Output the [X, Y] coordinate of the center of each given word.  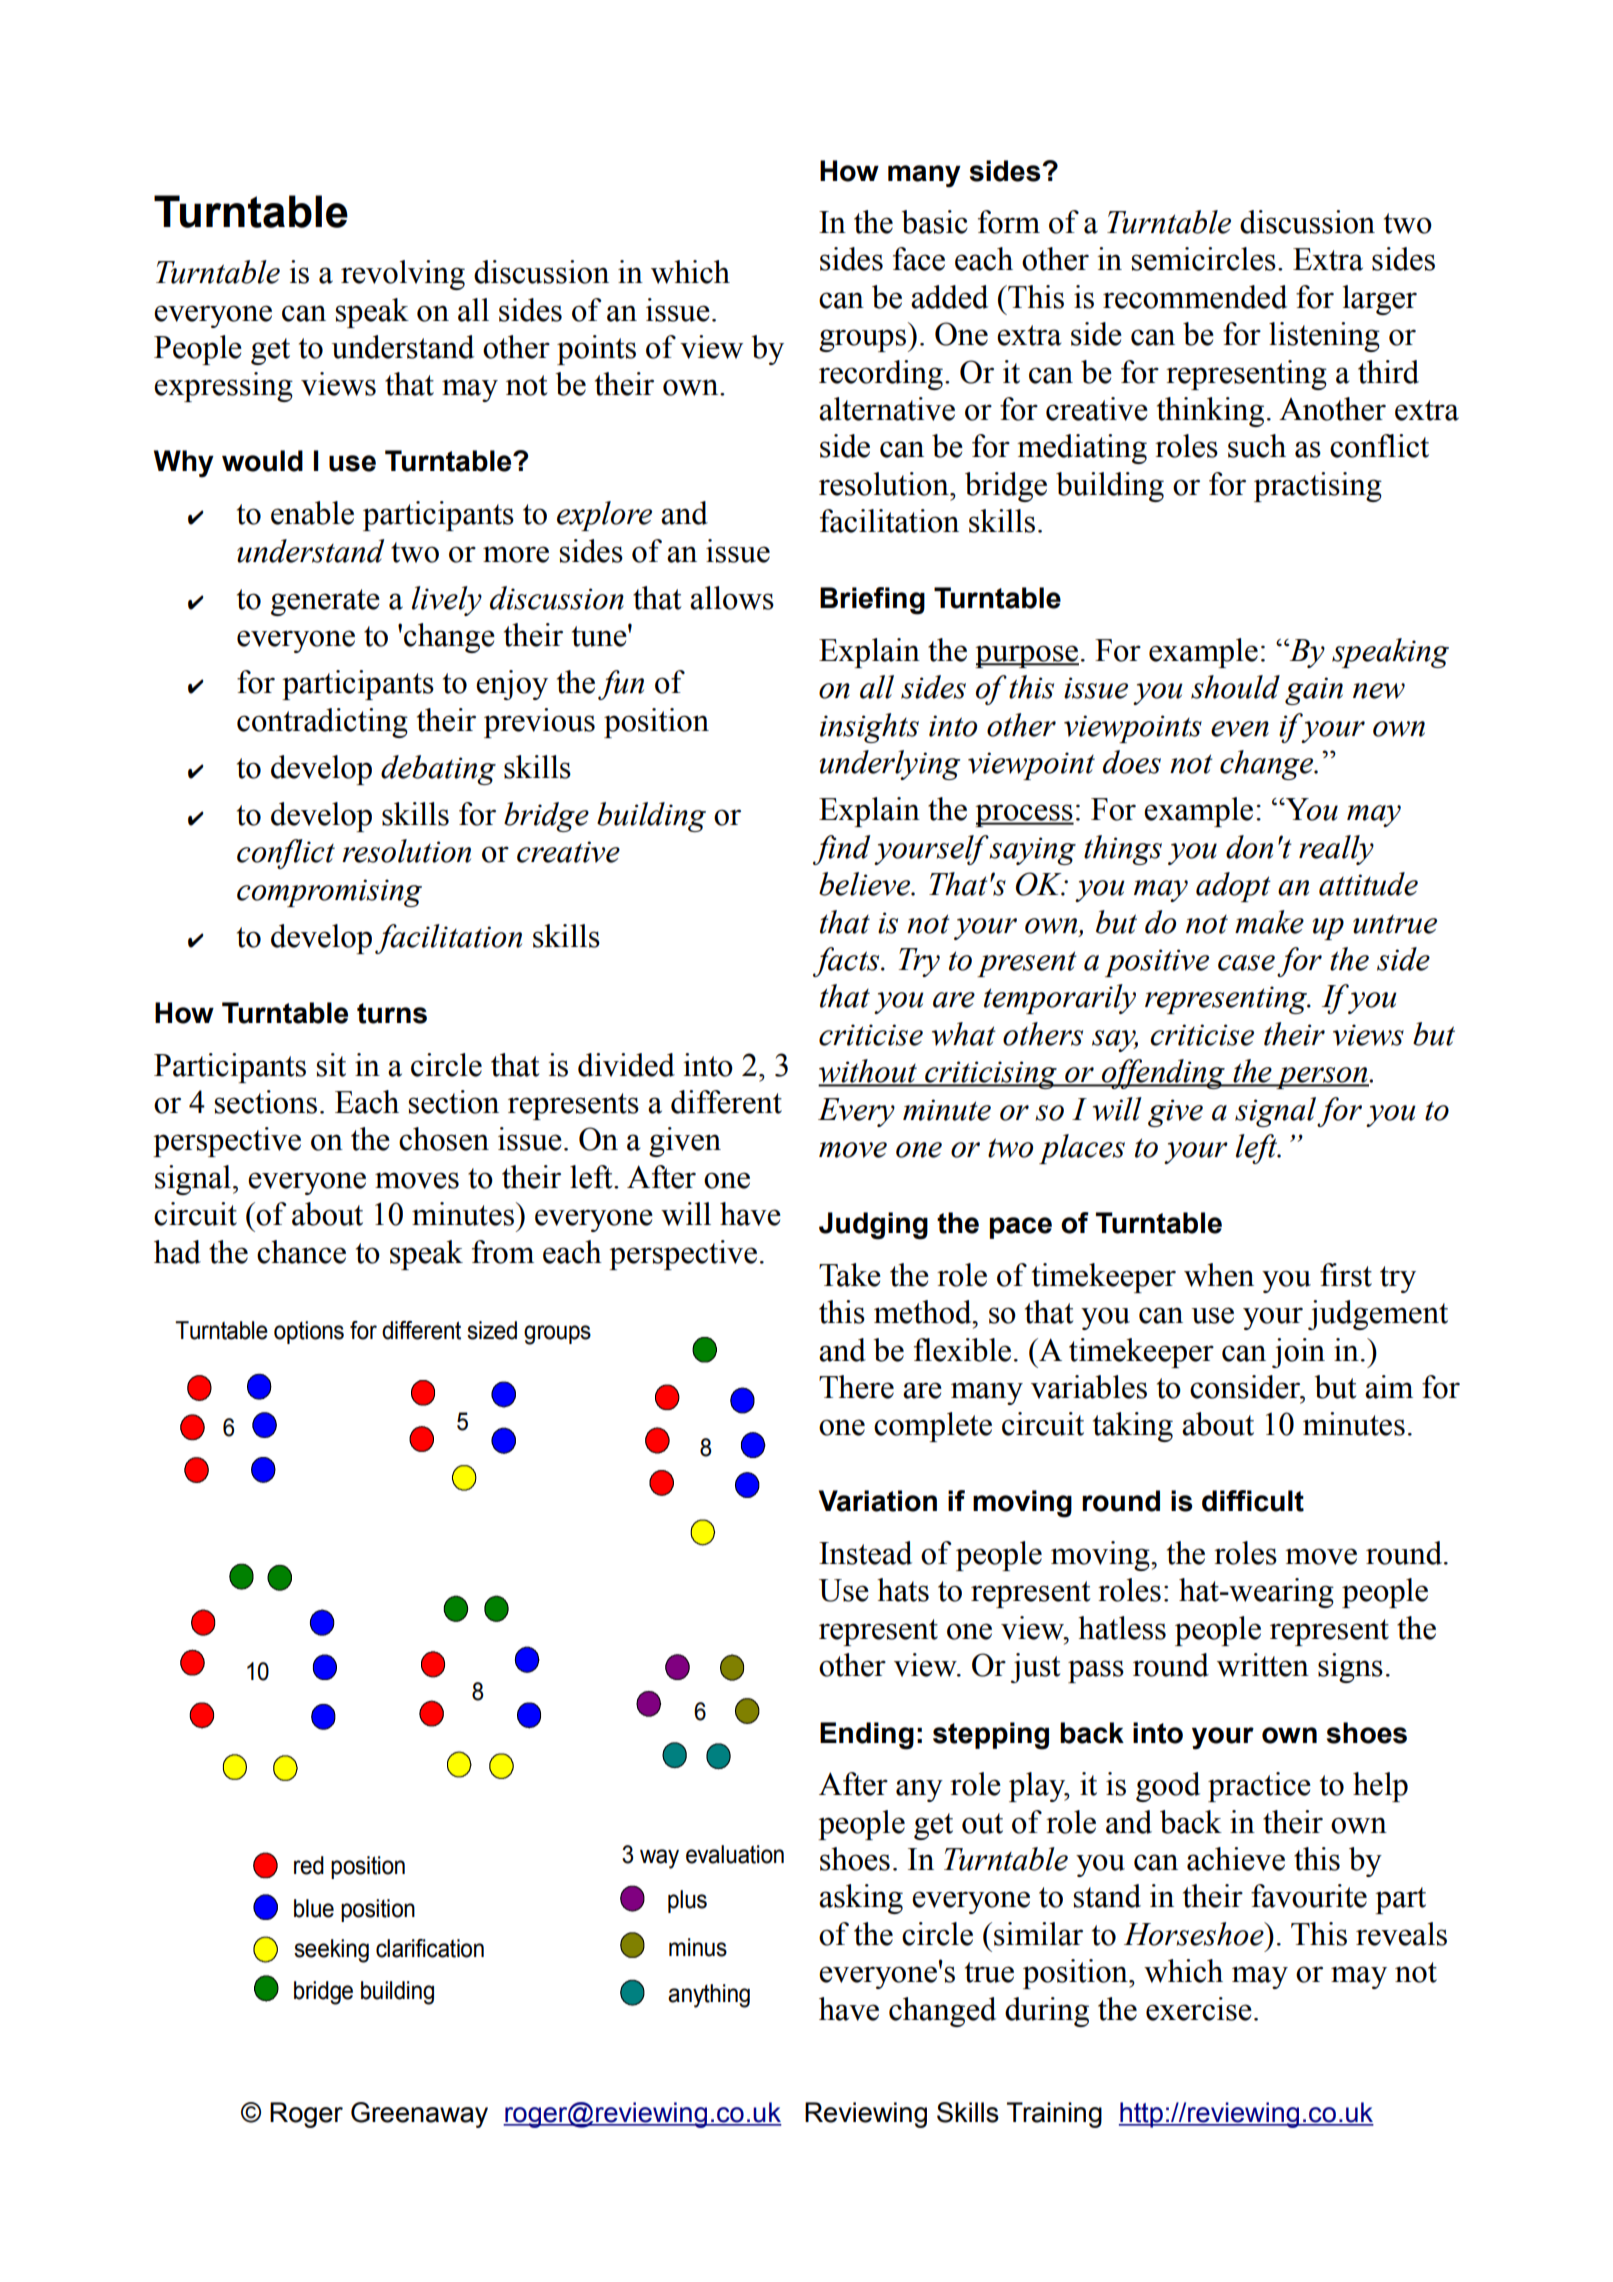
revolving [403, 275]
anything [709, 1996]
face [919, 259]
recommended [1195, 297]
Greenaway [419, 2115]
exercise [1199, 2009]
